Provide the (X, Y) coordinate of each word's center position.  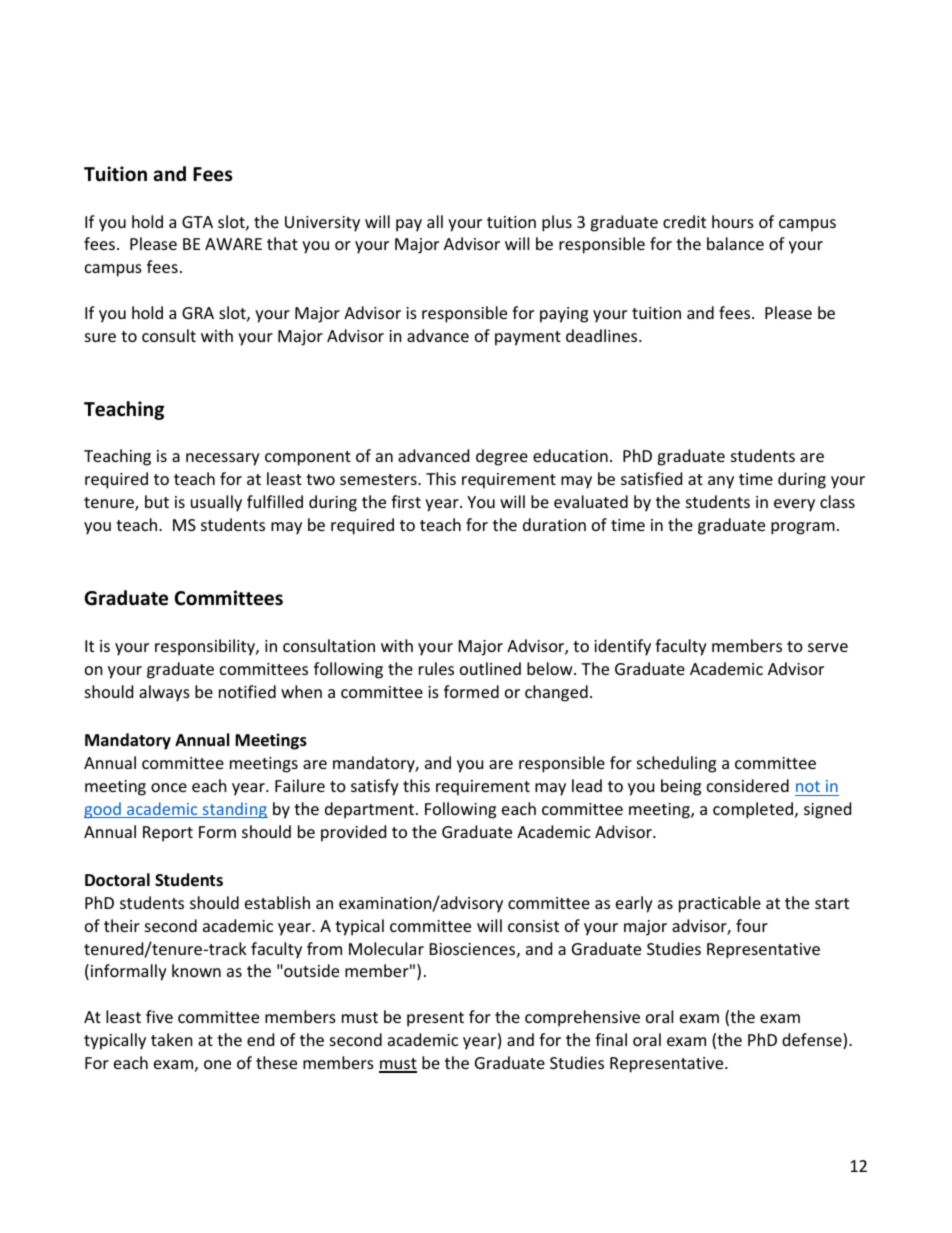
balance (735, 243)
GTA (197, 222)
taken (172, 1039)
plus (557, 223)
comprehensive (582, 1018)
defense (813, 1041)
